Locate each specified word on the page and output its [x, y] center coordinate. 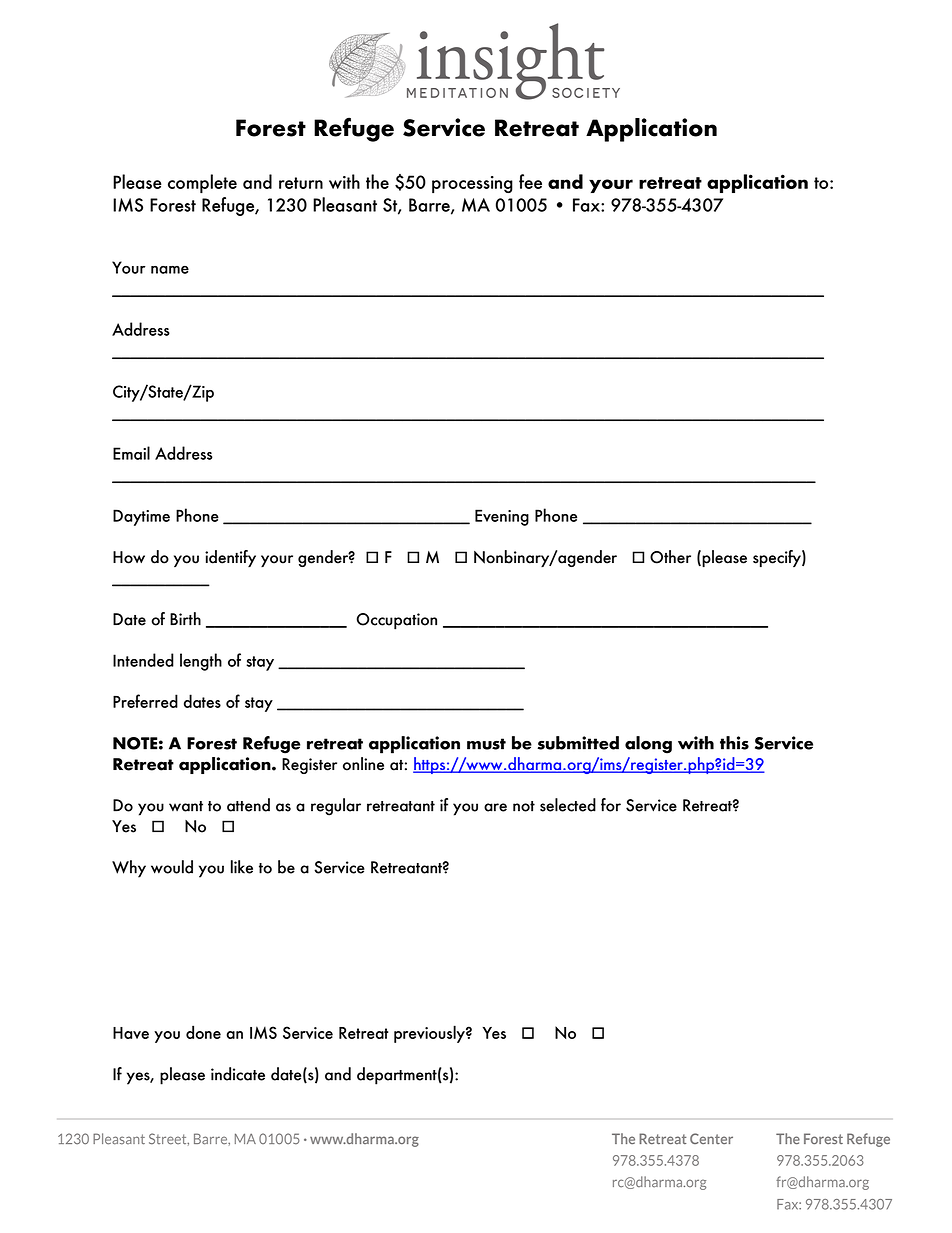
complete [202, 183]
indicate [238, 1074]
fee [530, 181]
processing [472, 184]
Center [711, 1138]
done [203, 1032]
